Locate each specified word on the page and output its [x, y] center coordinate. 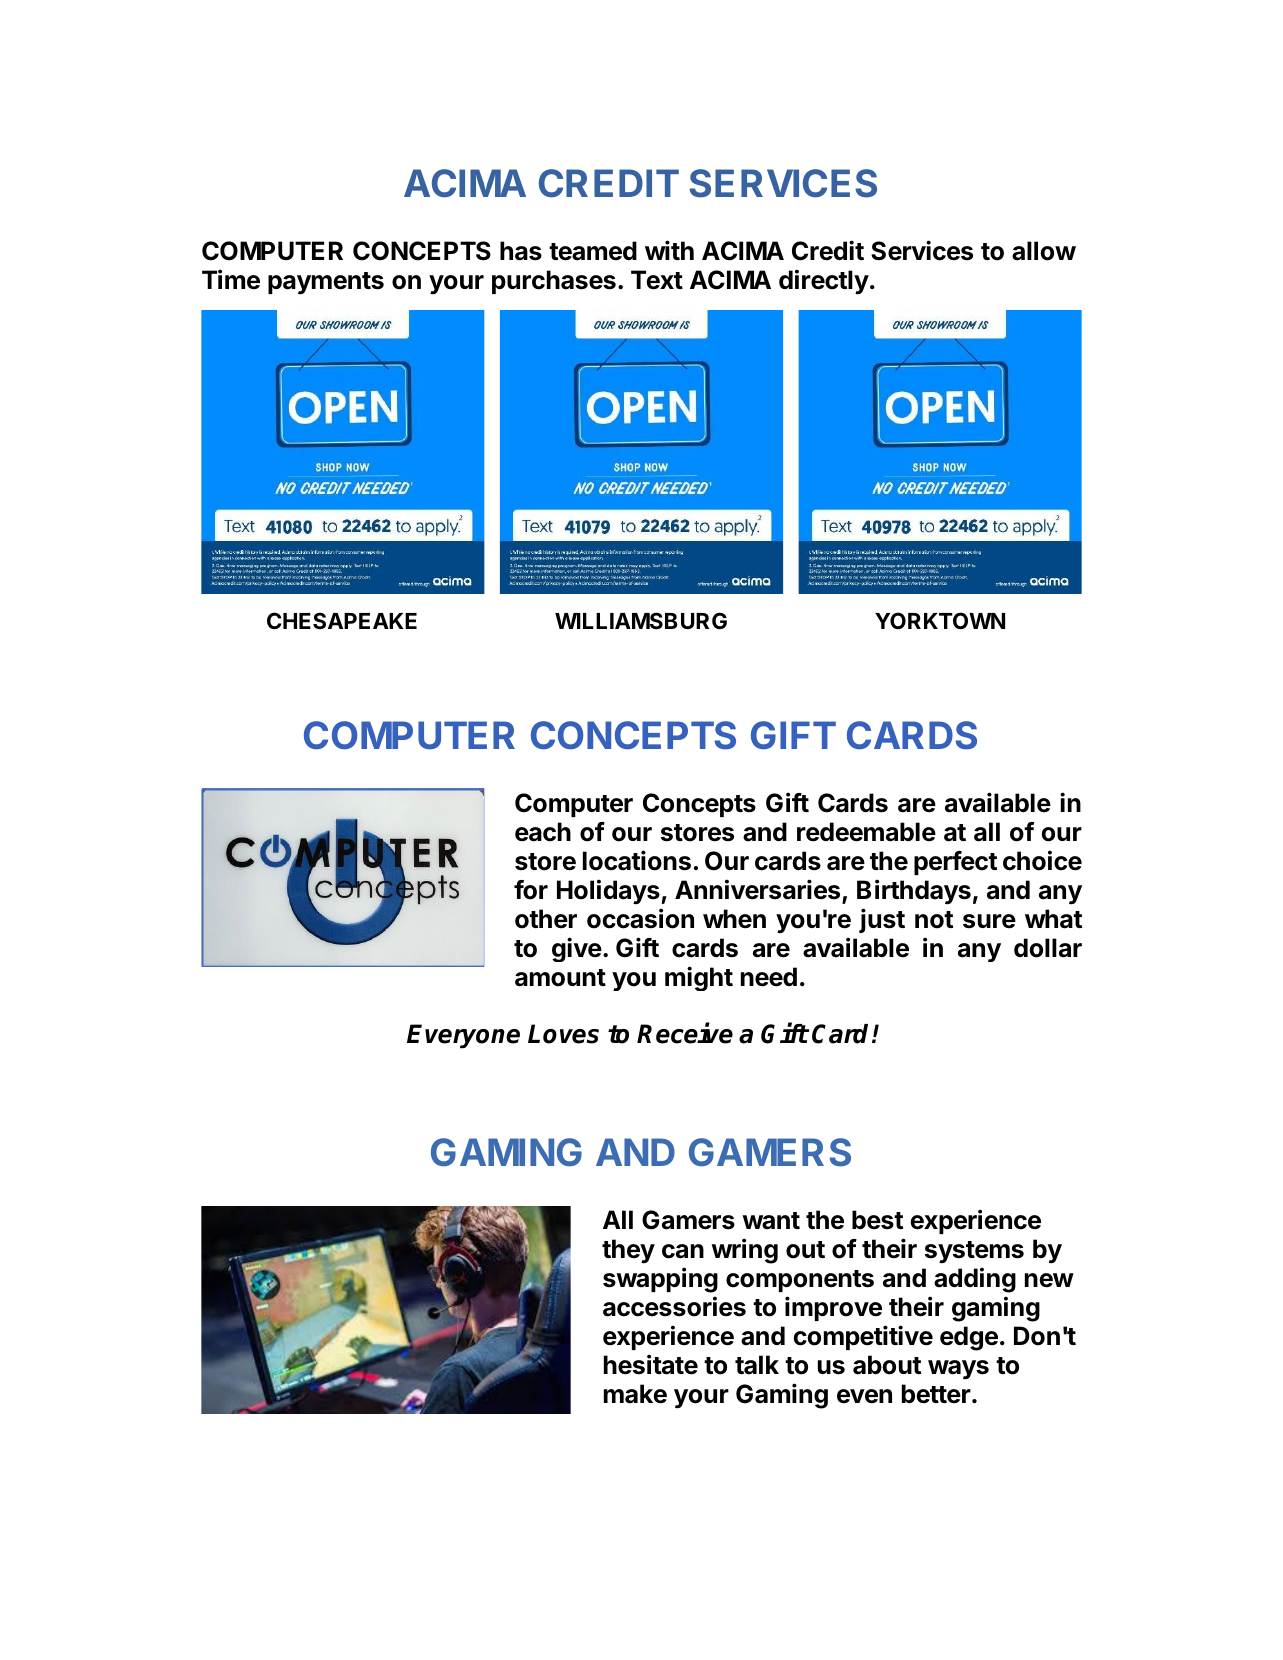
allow [1044, 251]
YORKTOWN [940, 621]
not [934, 920]
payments [326, 283]
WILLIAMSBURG [641, 621]
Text [657, 280]
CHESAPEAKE [342, 620]
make [635, 1394]
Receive [685, 1033]
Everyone [463, 1036]
